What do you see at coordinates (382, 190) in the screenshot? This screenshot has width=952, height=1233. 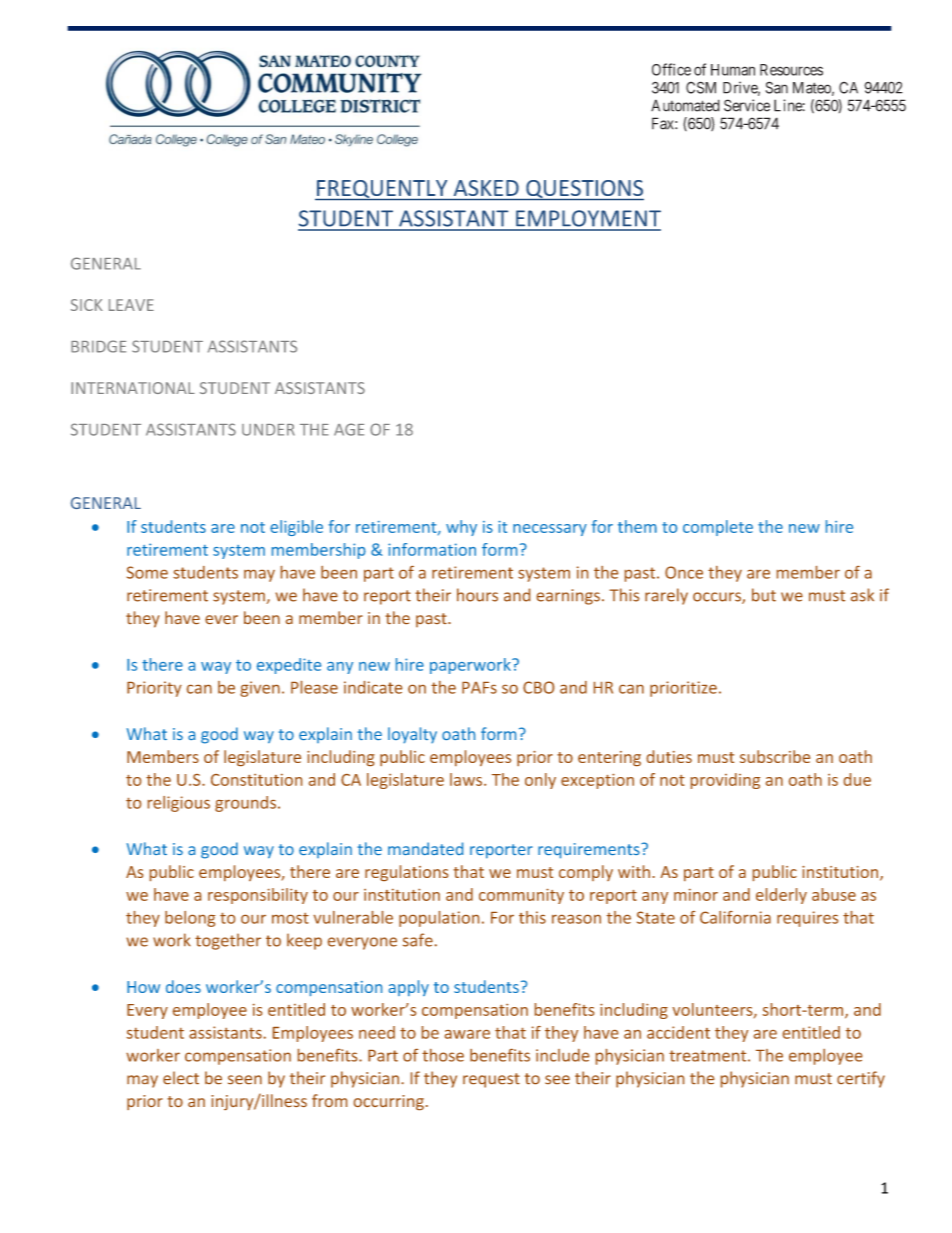 I see `FREQUENTLY` at bounding box center [382, 190].
